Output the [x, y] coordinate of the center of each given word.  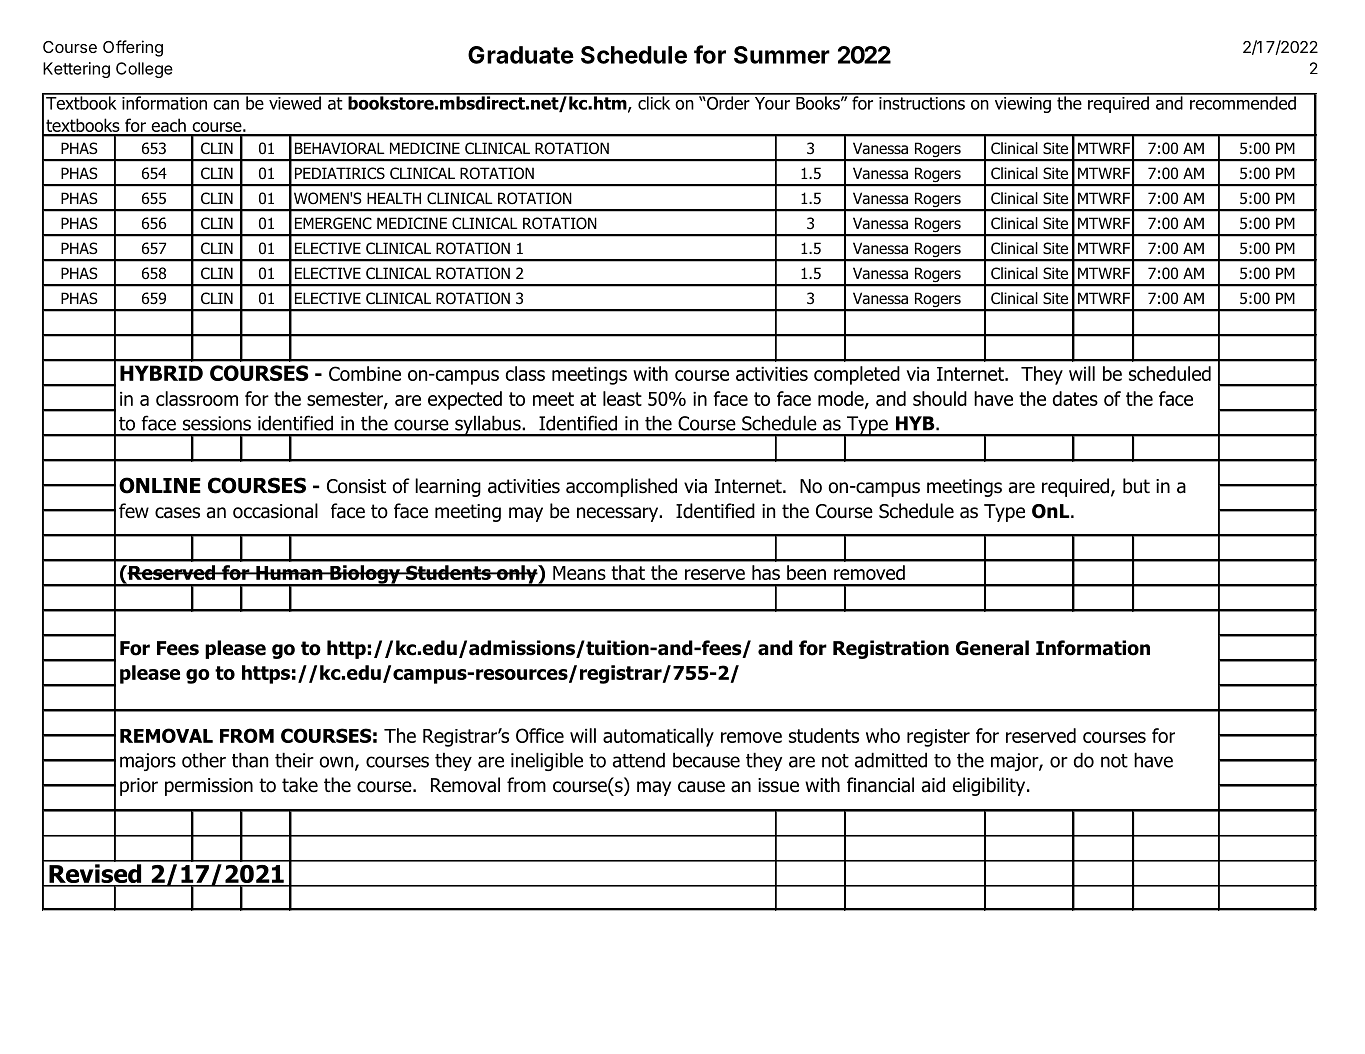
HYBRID [161, 373]
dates [1075, 398]
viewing [1022, 103]
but [1136, 486]
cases [177, 513]
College [144, 70]
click [654, 102]
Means [579, 573]
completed [857, 375]
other [204, 760]
